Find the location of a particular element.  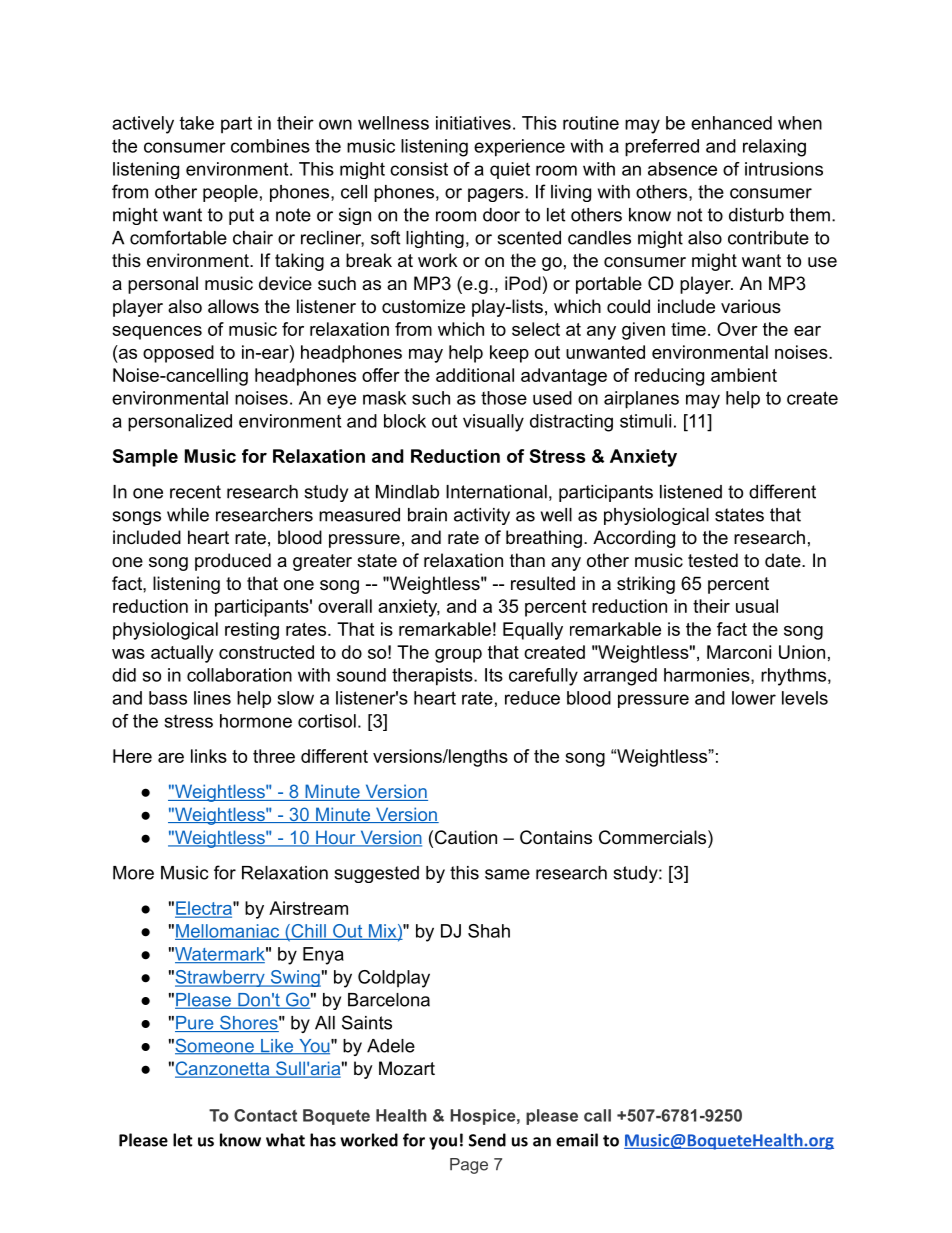

enhanced is located at coordinates (731, 123).
